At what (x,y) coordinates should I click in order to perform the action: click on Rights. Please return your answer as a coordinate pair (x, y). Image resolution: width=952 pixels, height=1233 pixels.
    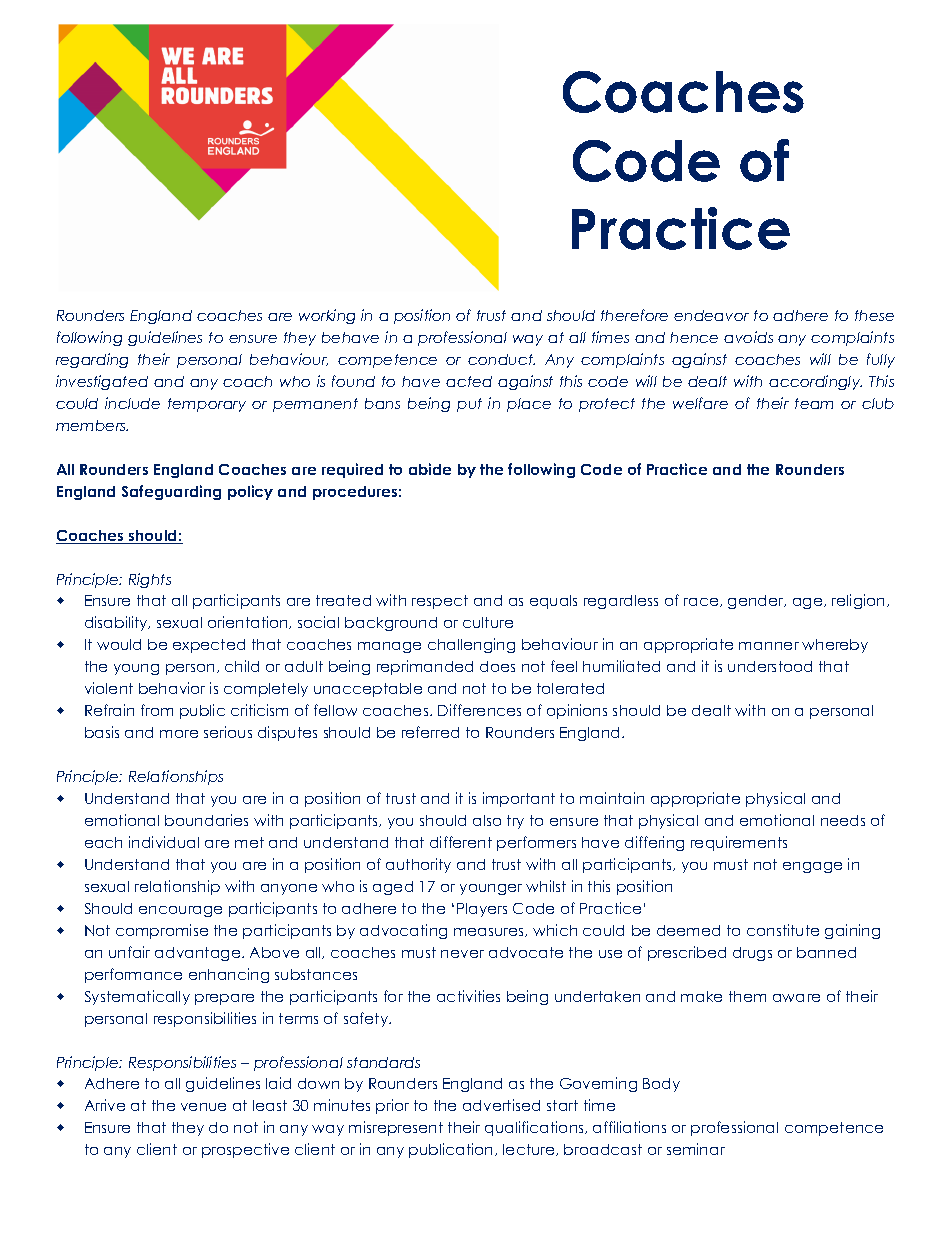
    Looking at the image, I should click on (150, 580).
